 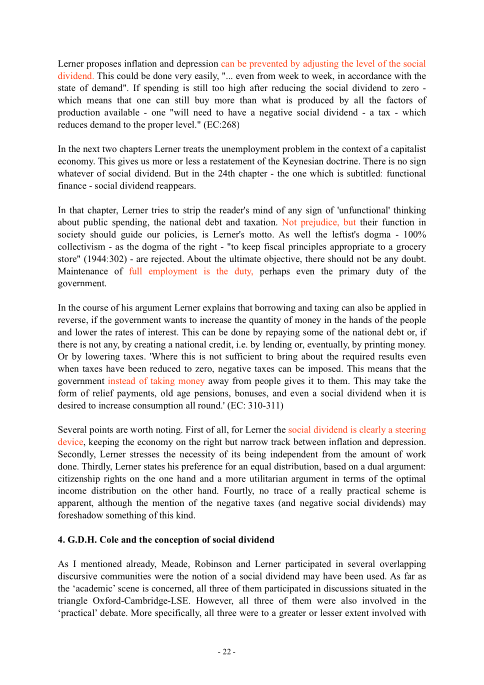 I want to click on accordance, so click(x=369, y=75).
